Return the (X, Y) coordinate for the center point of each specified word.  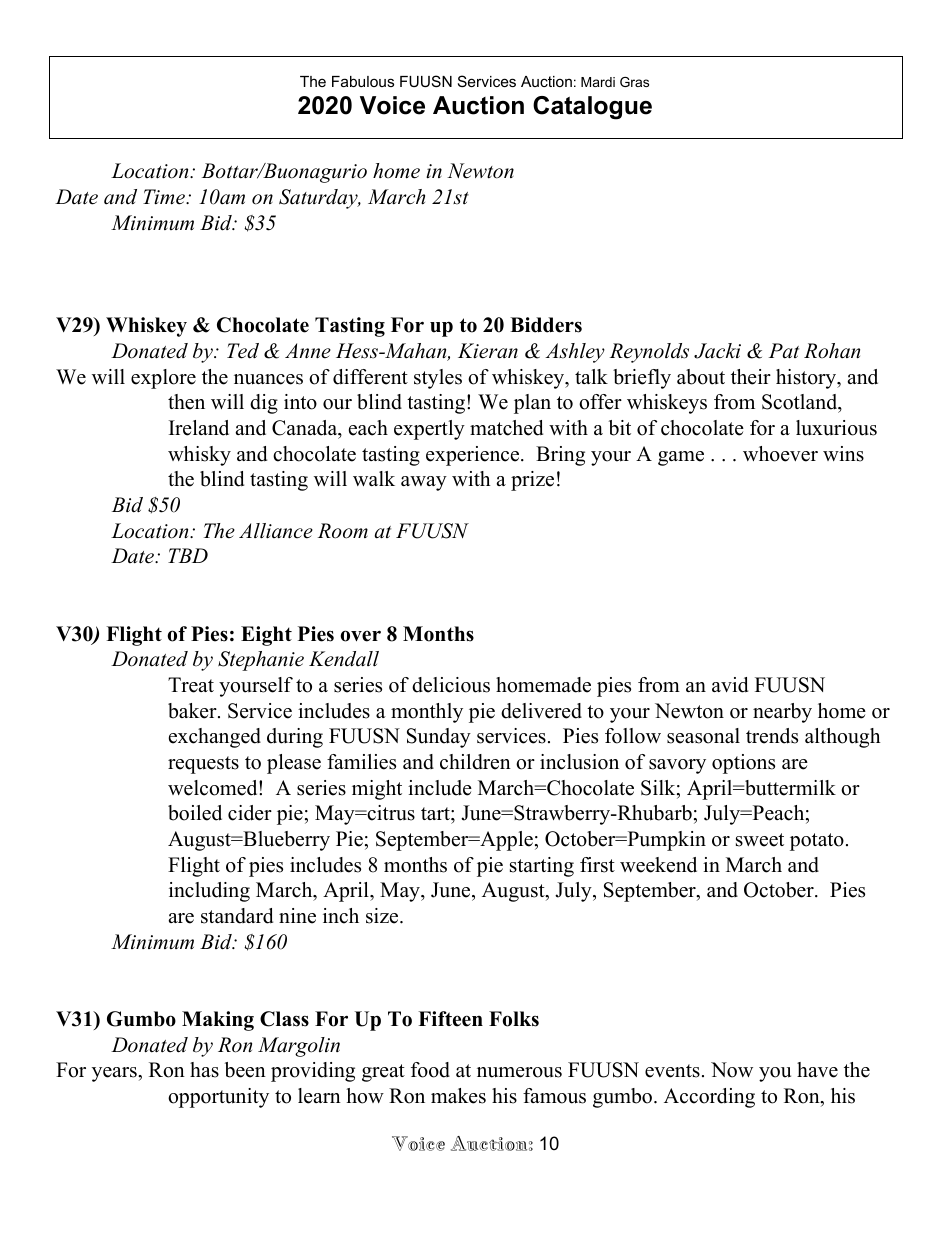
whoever (780, 454)
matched (506, 428)
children (475, 762)
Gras (634, 82)
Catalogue (592, 108)
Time (165, 197)
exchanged (215, 738)
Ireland (199, 428)
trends (772, 736)
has (204, 1070)
